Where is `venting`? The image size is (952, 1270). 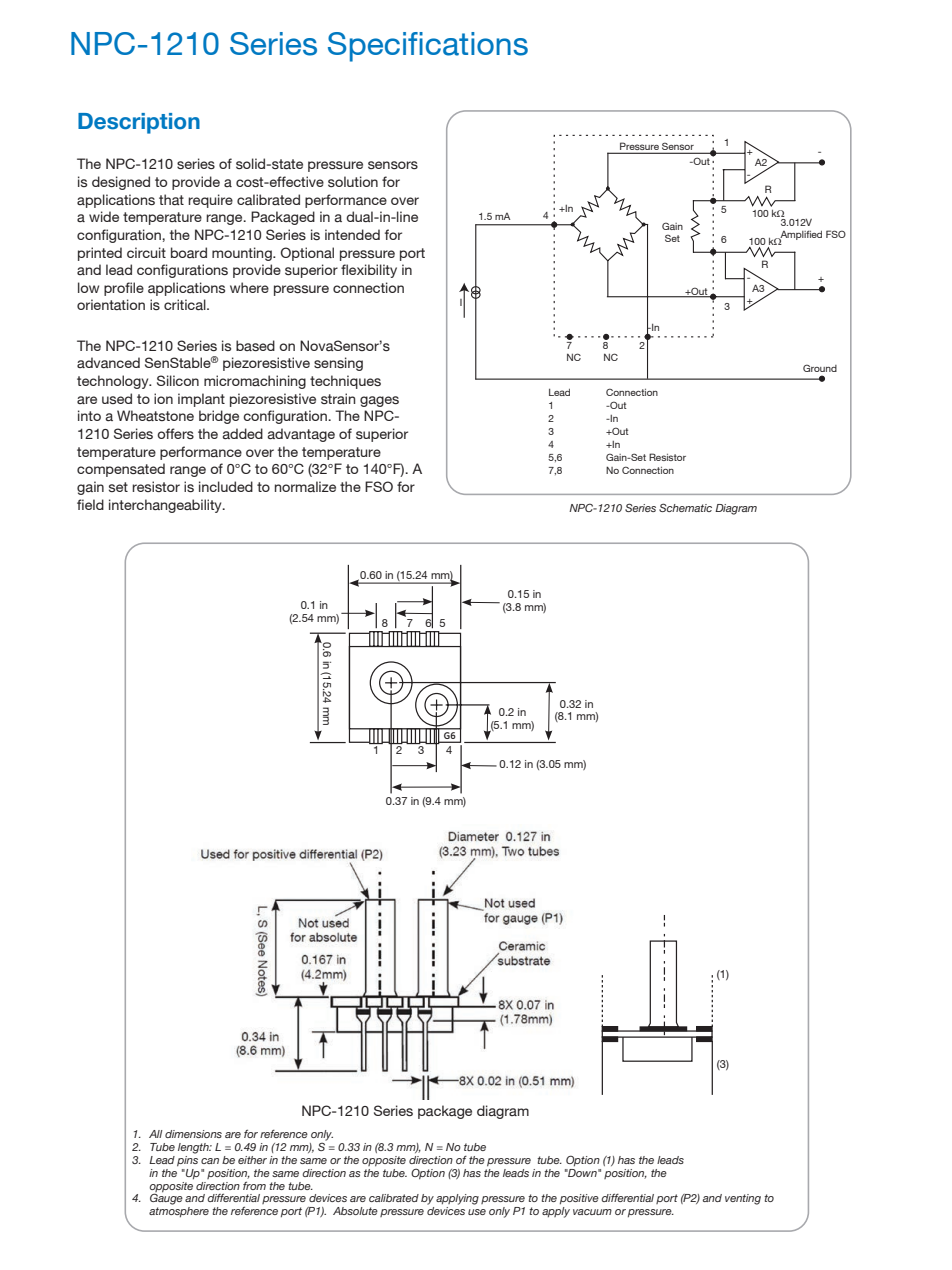 venting is located at coordinates (743, 1199).
